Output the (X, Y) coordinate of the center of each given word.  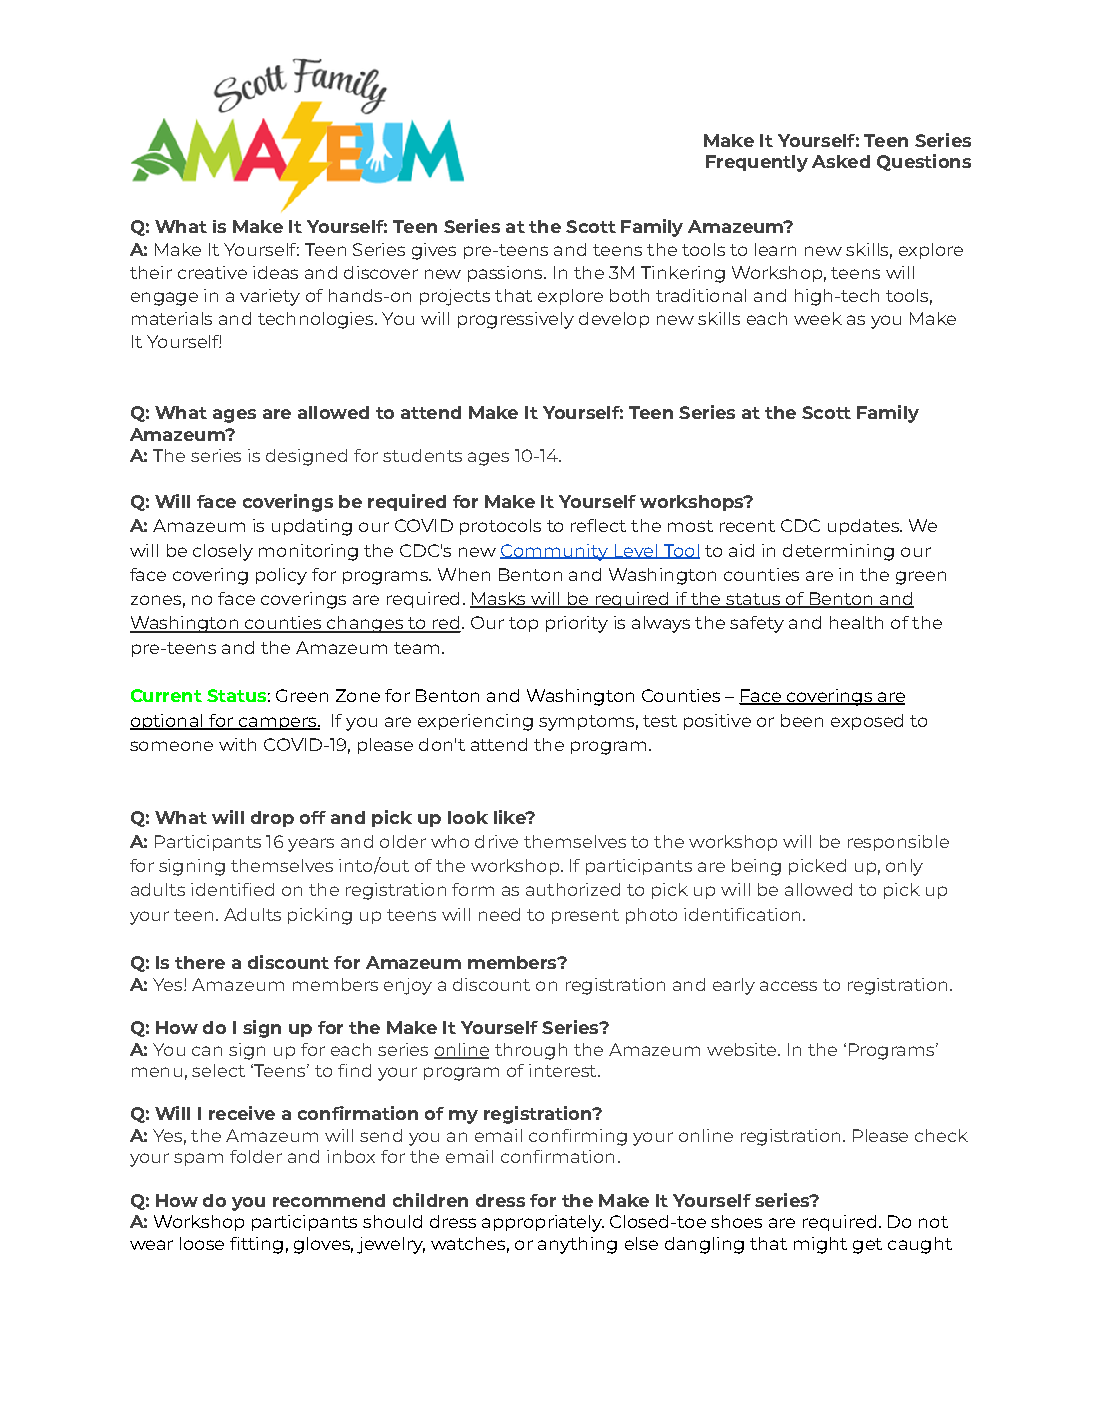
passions (506, 274)
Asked (841, 161)
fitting (256, 1245)
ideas (275, 272)
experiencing (475, 722)
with (237, 744)
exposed (867, 722)
